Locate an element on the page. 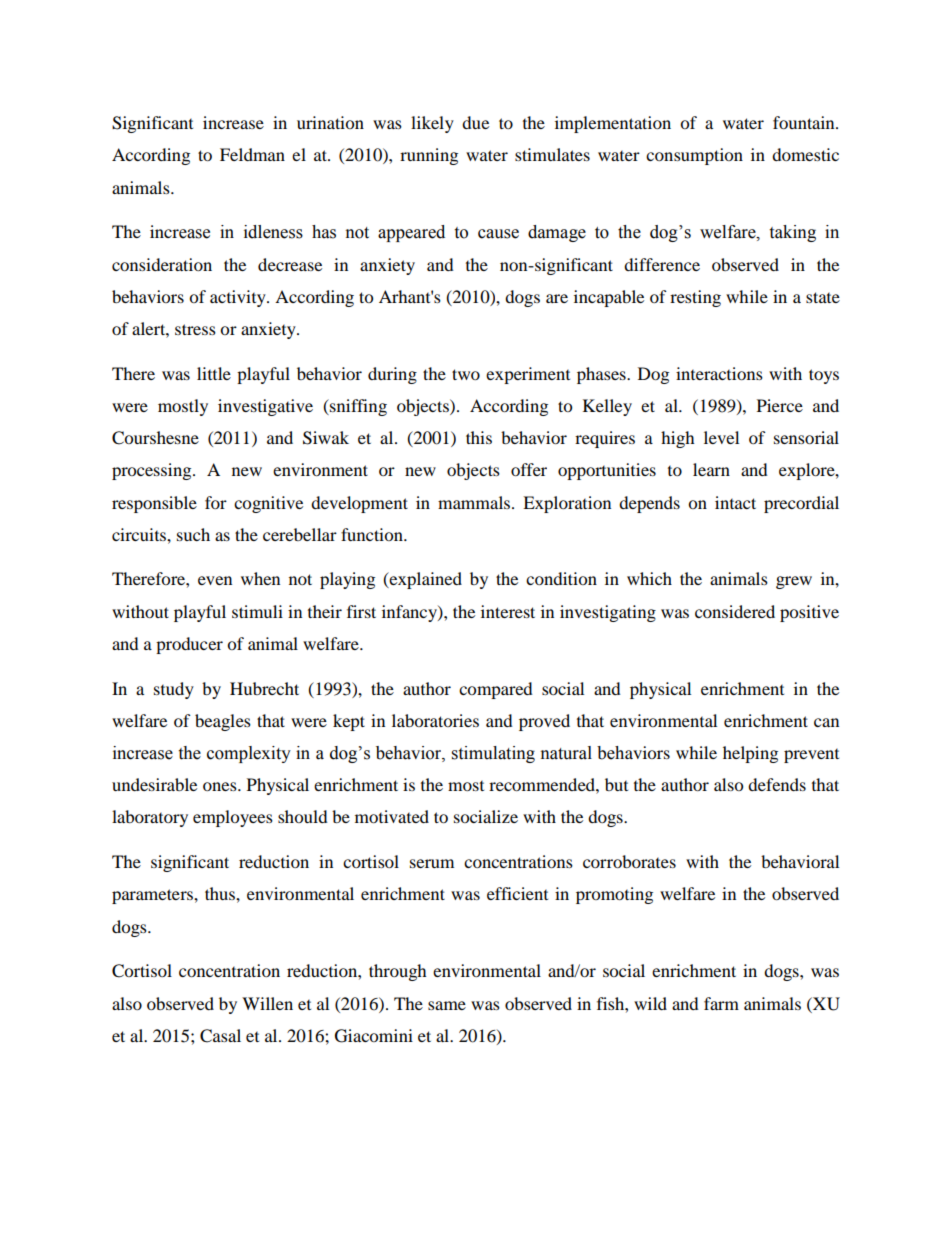 This image has width=952, height=1233. farm is located at coordinates (721, 1003).
